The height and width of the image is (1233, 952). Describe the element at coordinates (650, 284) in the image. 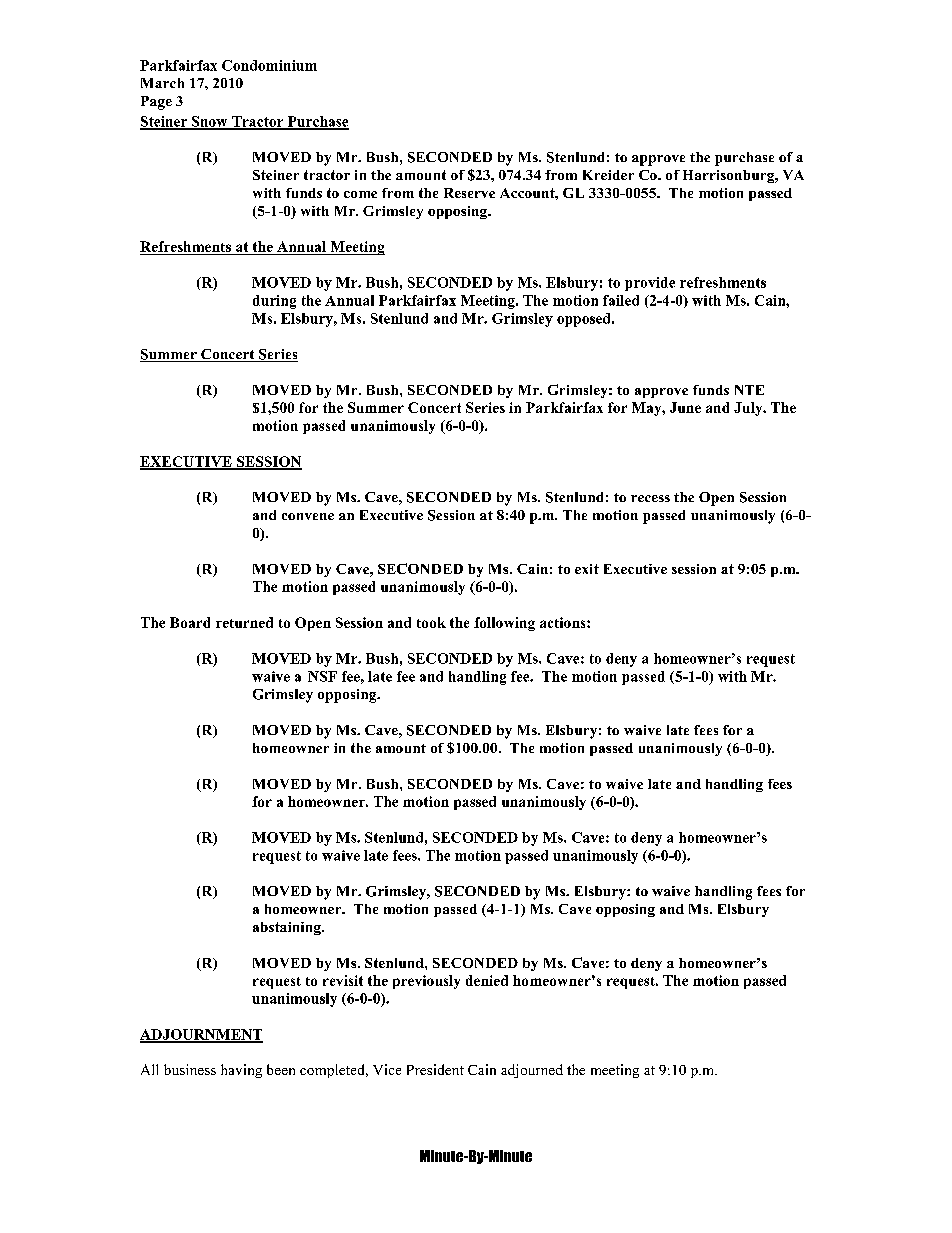

I see `provide` at that location.
